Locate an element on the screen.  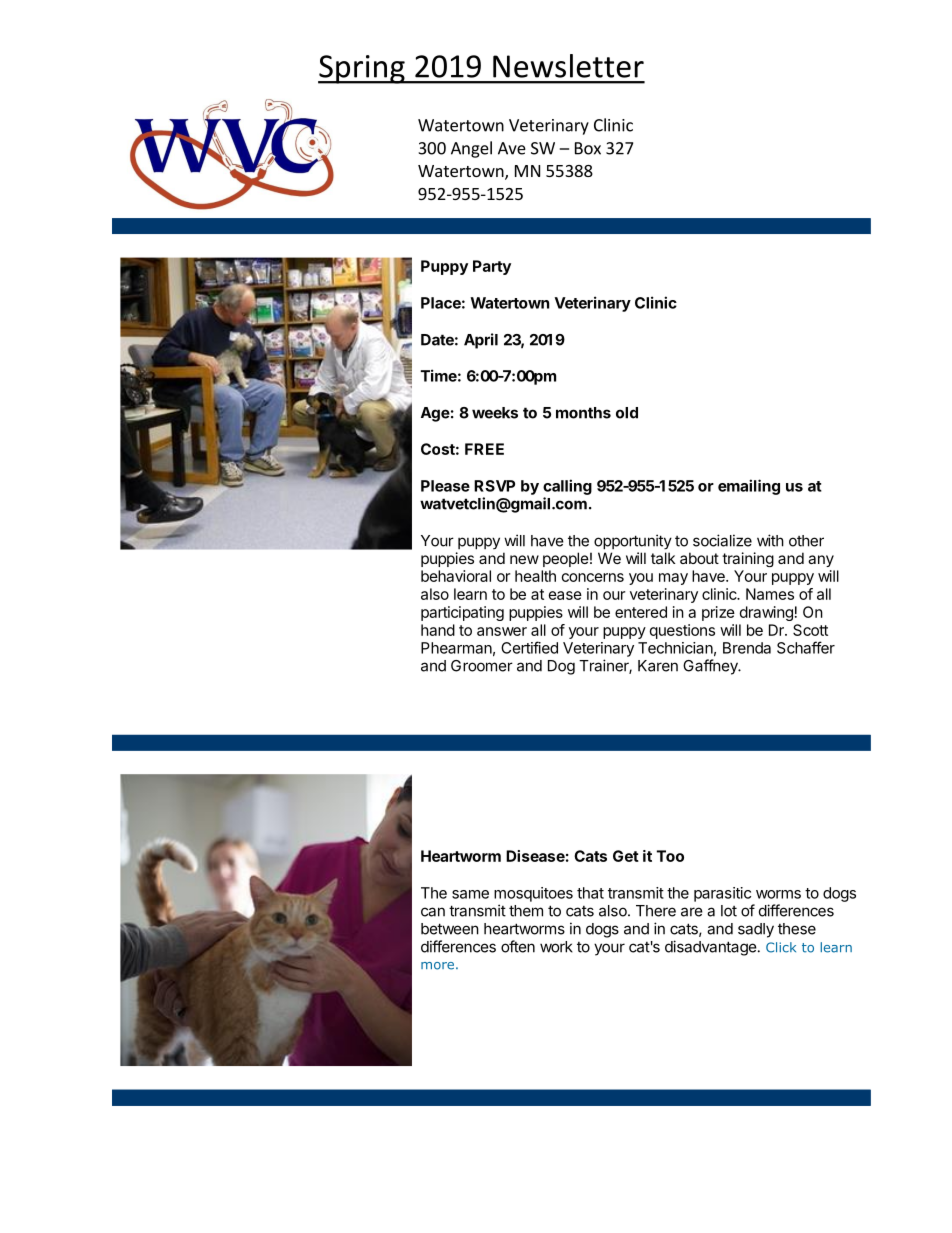
Spring is located at coordinates (362, 69).
